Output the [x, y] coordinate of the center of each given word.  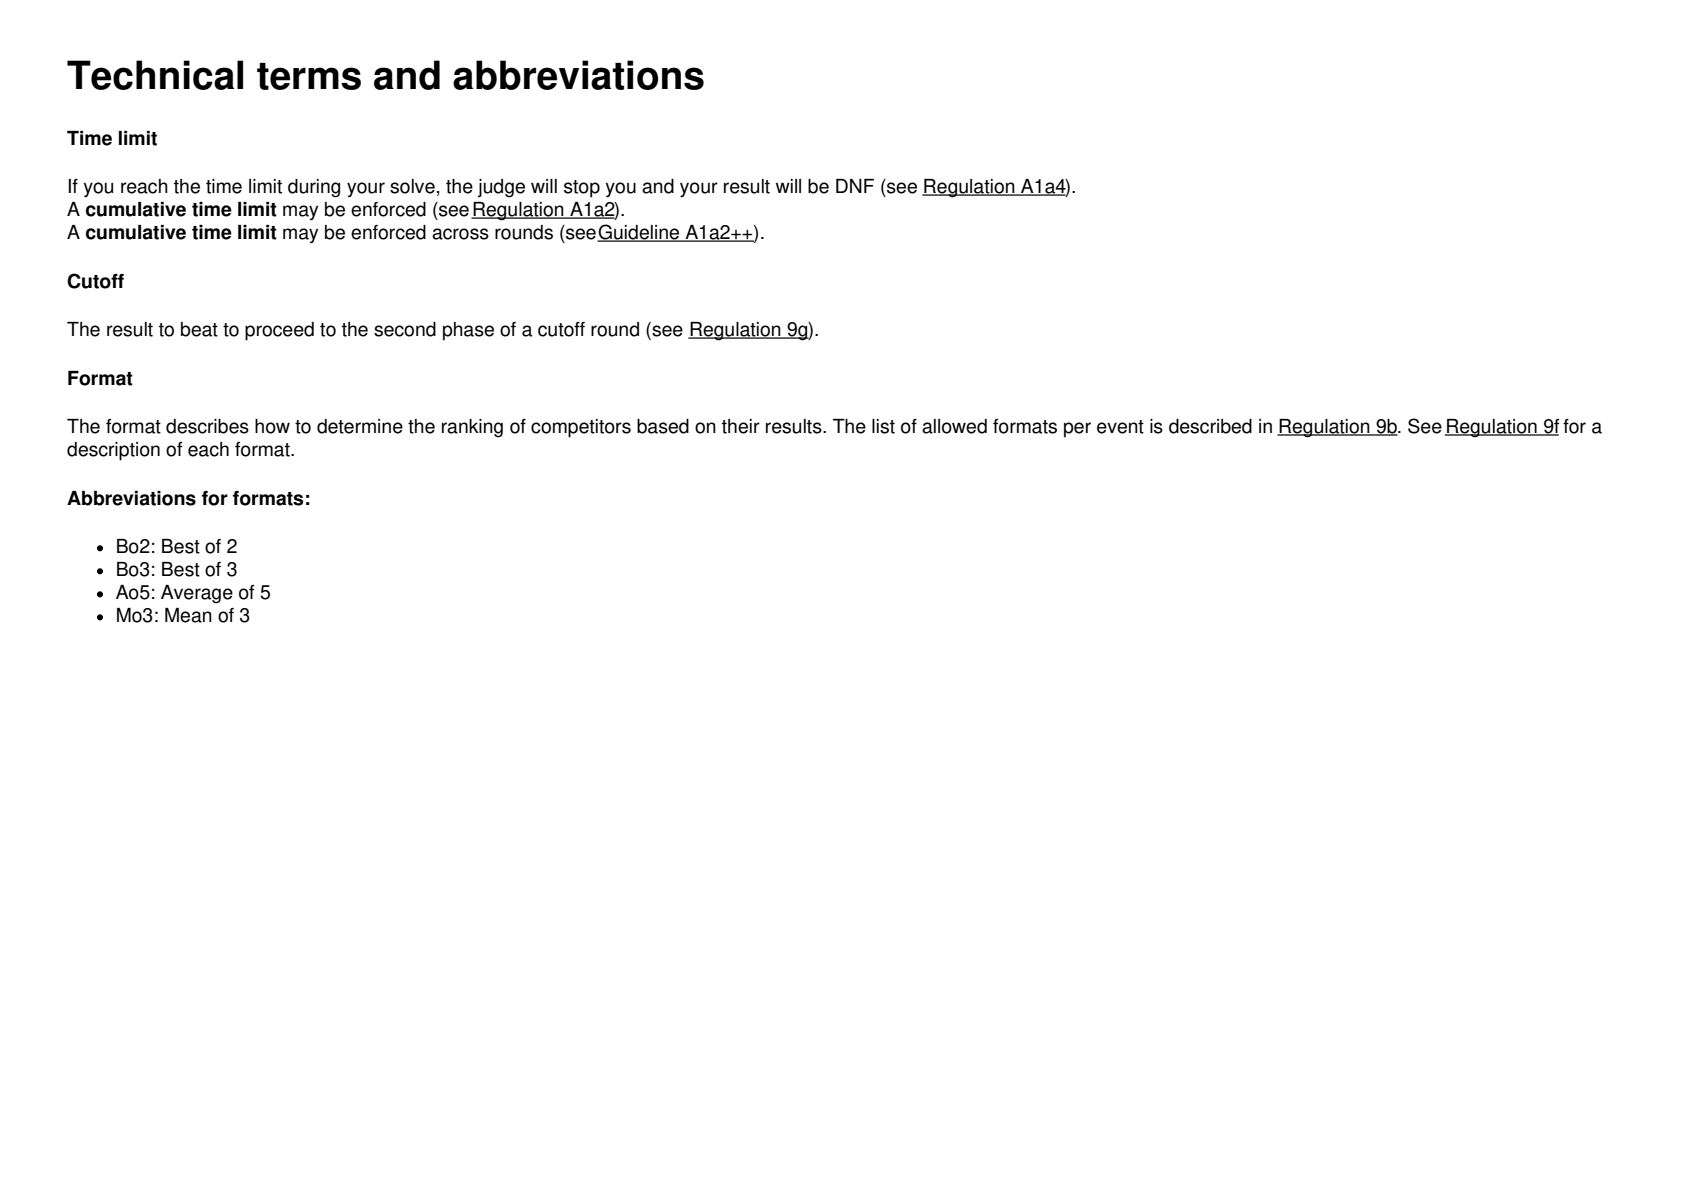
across [460, 234]
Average [197, 594]
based [663, 426]
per [1077, 430]
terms [309, 76]
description [113, 451]
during [314, 188]
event [1120, 427]
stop [582, 189]
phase [468, 331]
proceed [279, 331]
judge [501, 188]
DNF [855, 186]
